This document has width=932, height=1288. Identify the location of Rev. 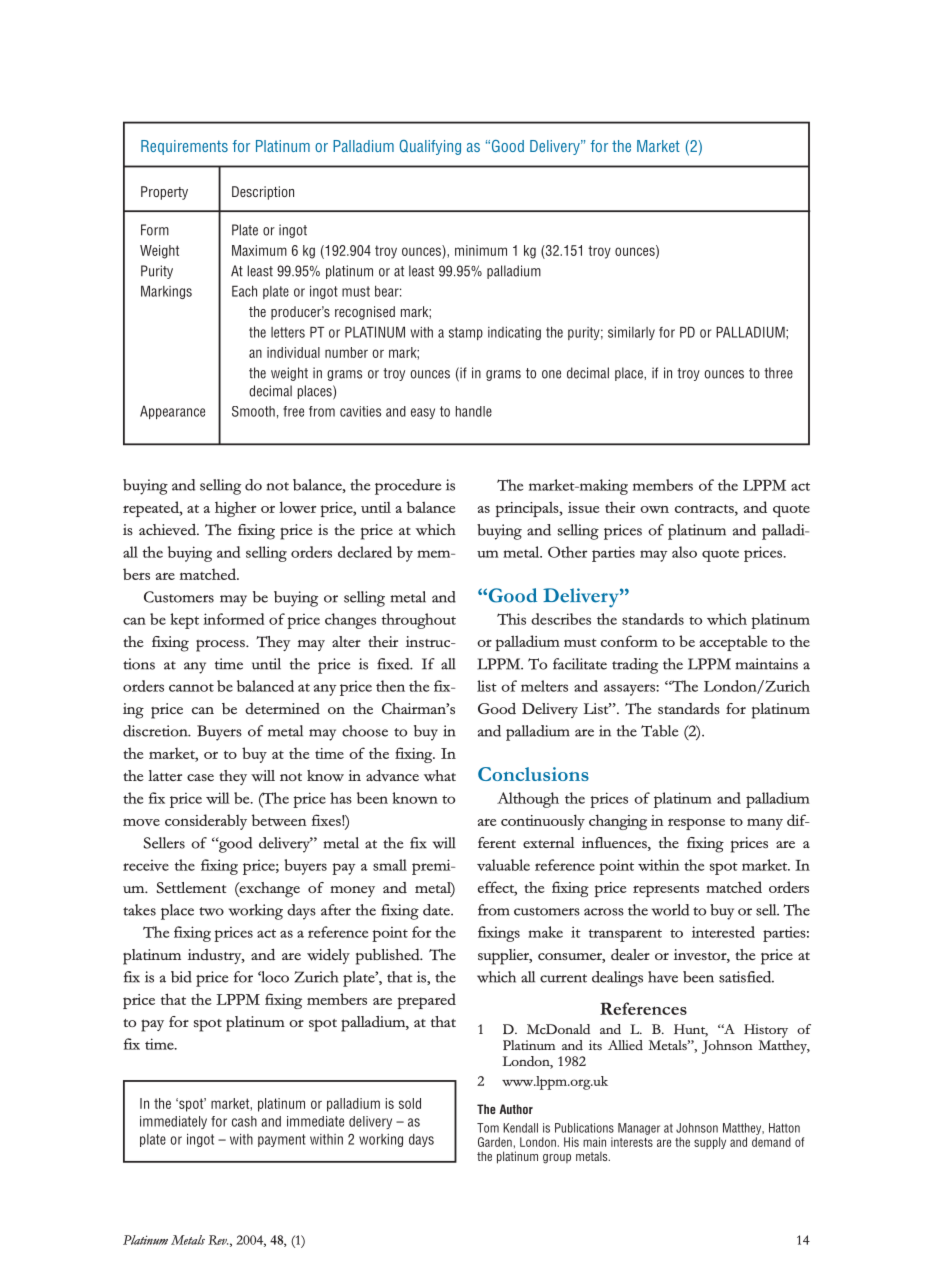
(218, 1240).
